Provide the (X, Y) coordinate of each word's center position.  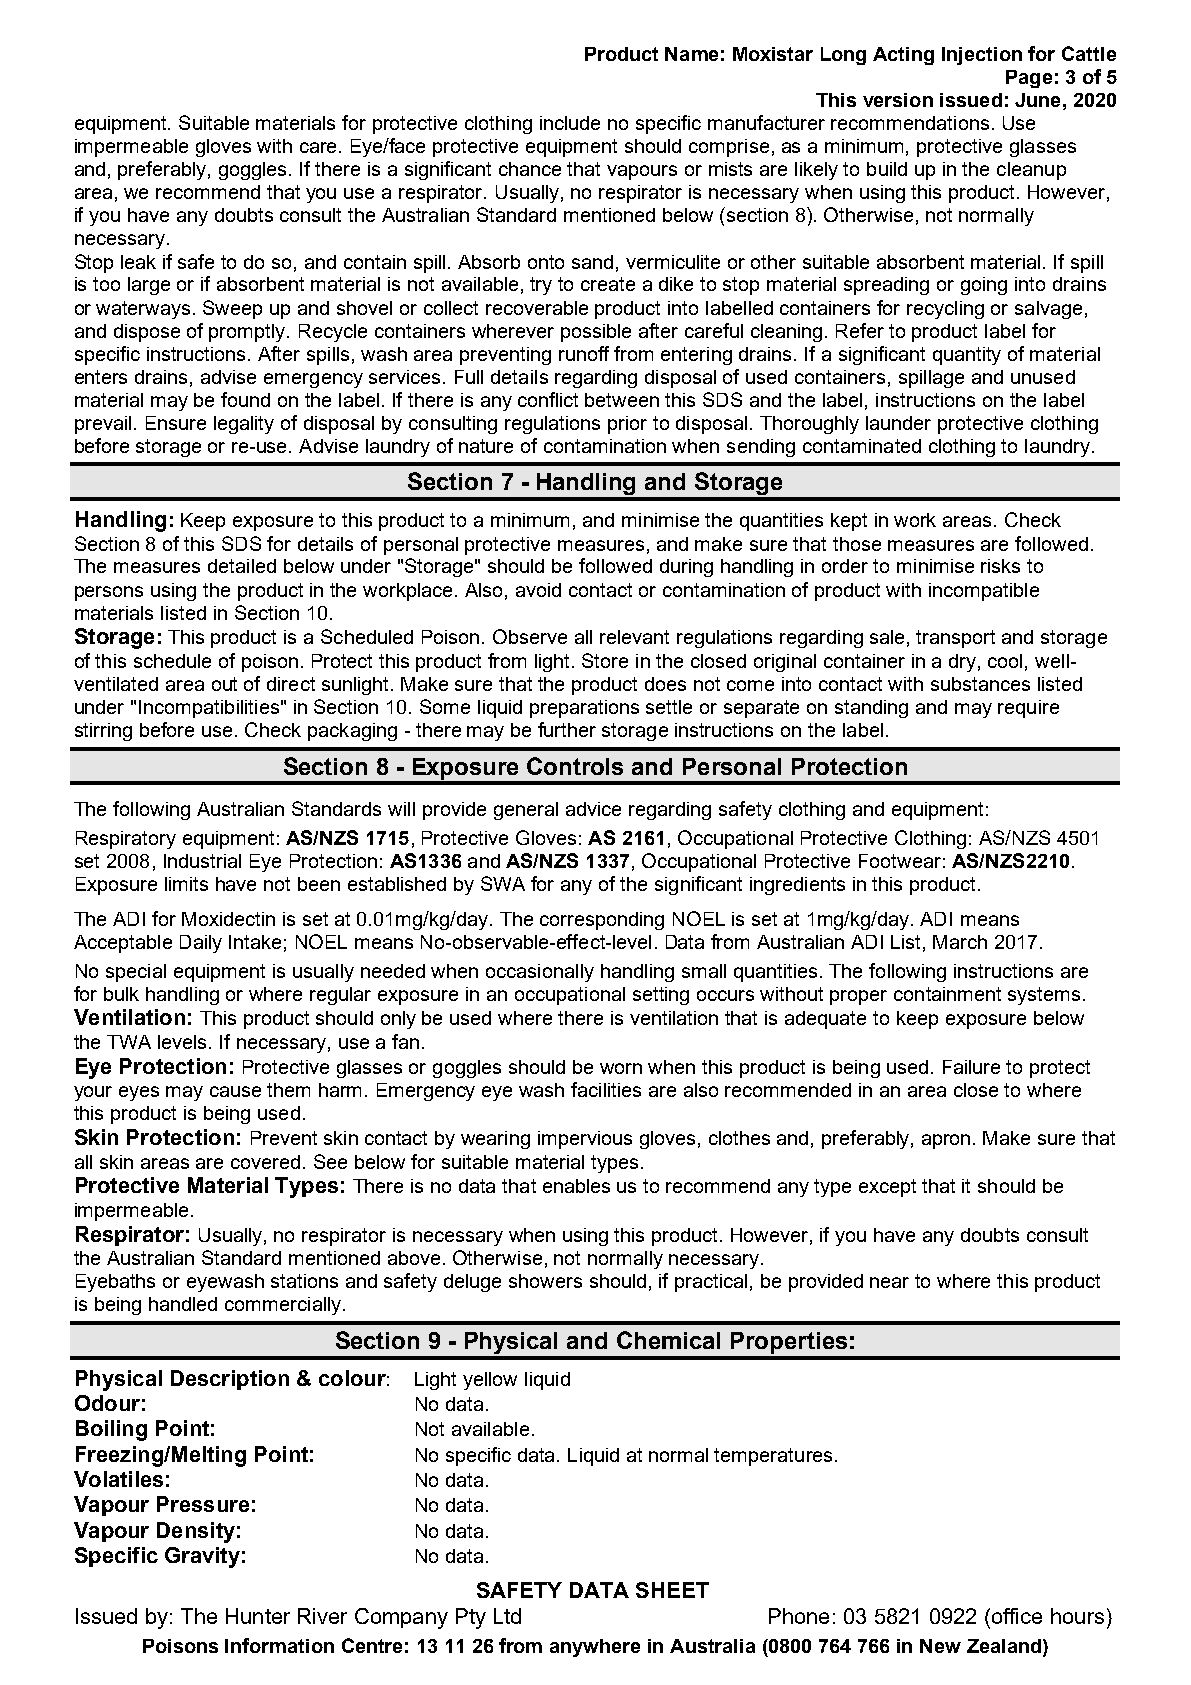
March (960, 942)
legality (244, 425)
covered (265, 1162)
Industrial (202, 861)
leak (138, 262)
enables (576, 1186)
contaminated (862, 446)
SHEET (672, 1590)
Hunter (258, 1616)
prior (627, 425)
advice (593, 809)
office (1015, 1616)
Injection (982, 56)
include (570, 123)
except (887, 1188)
